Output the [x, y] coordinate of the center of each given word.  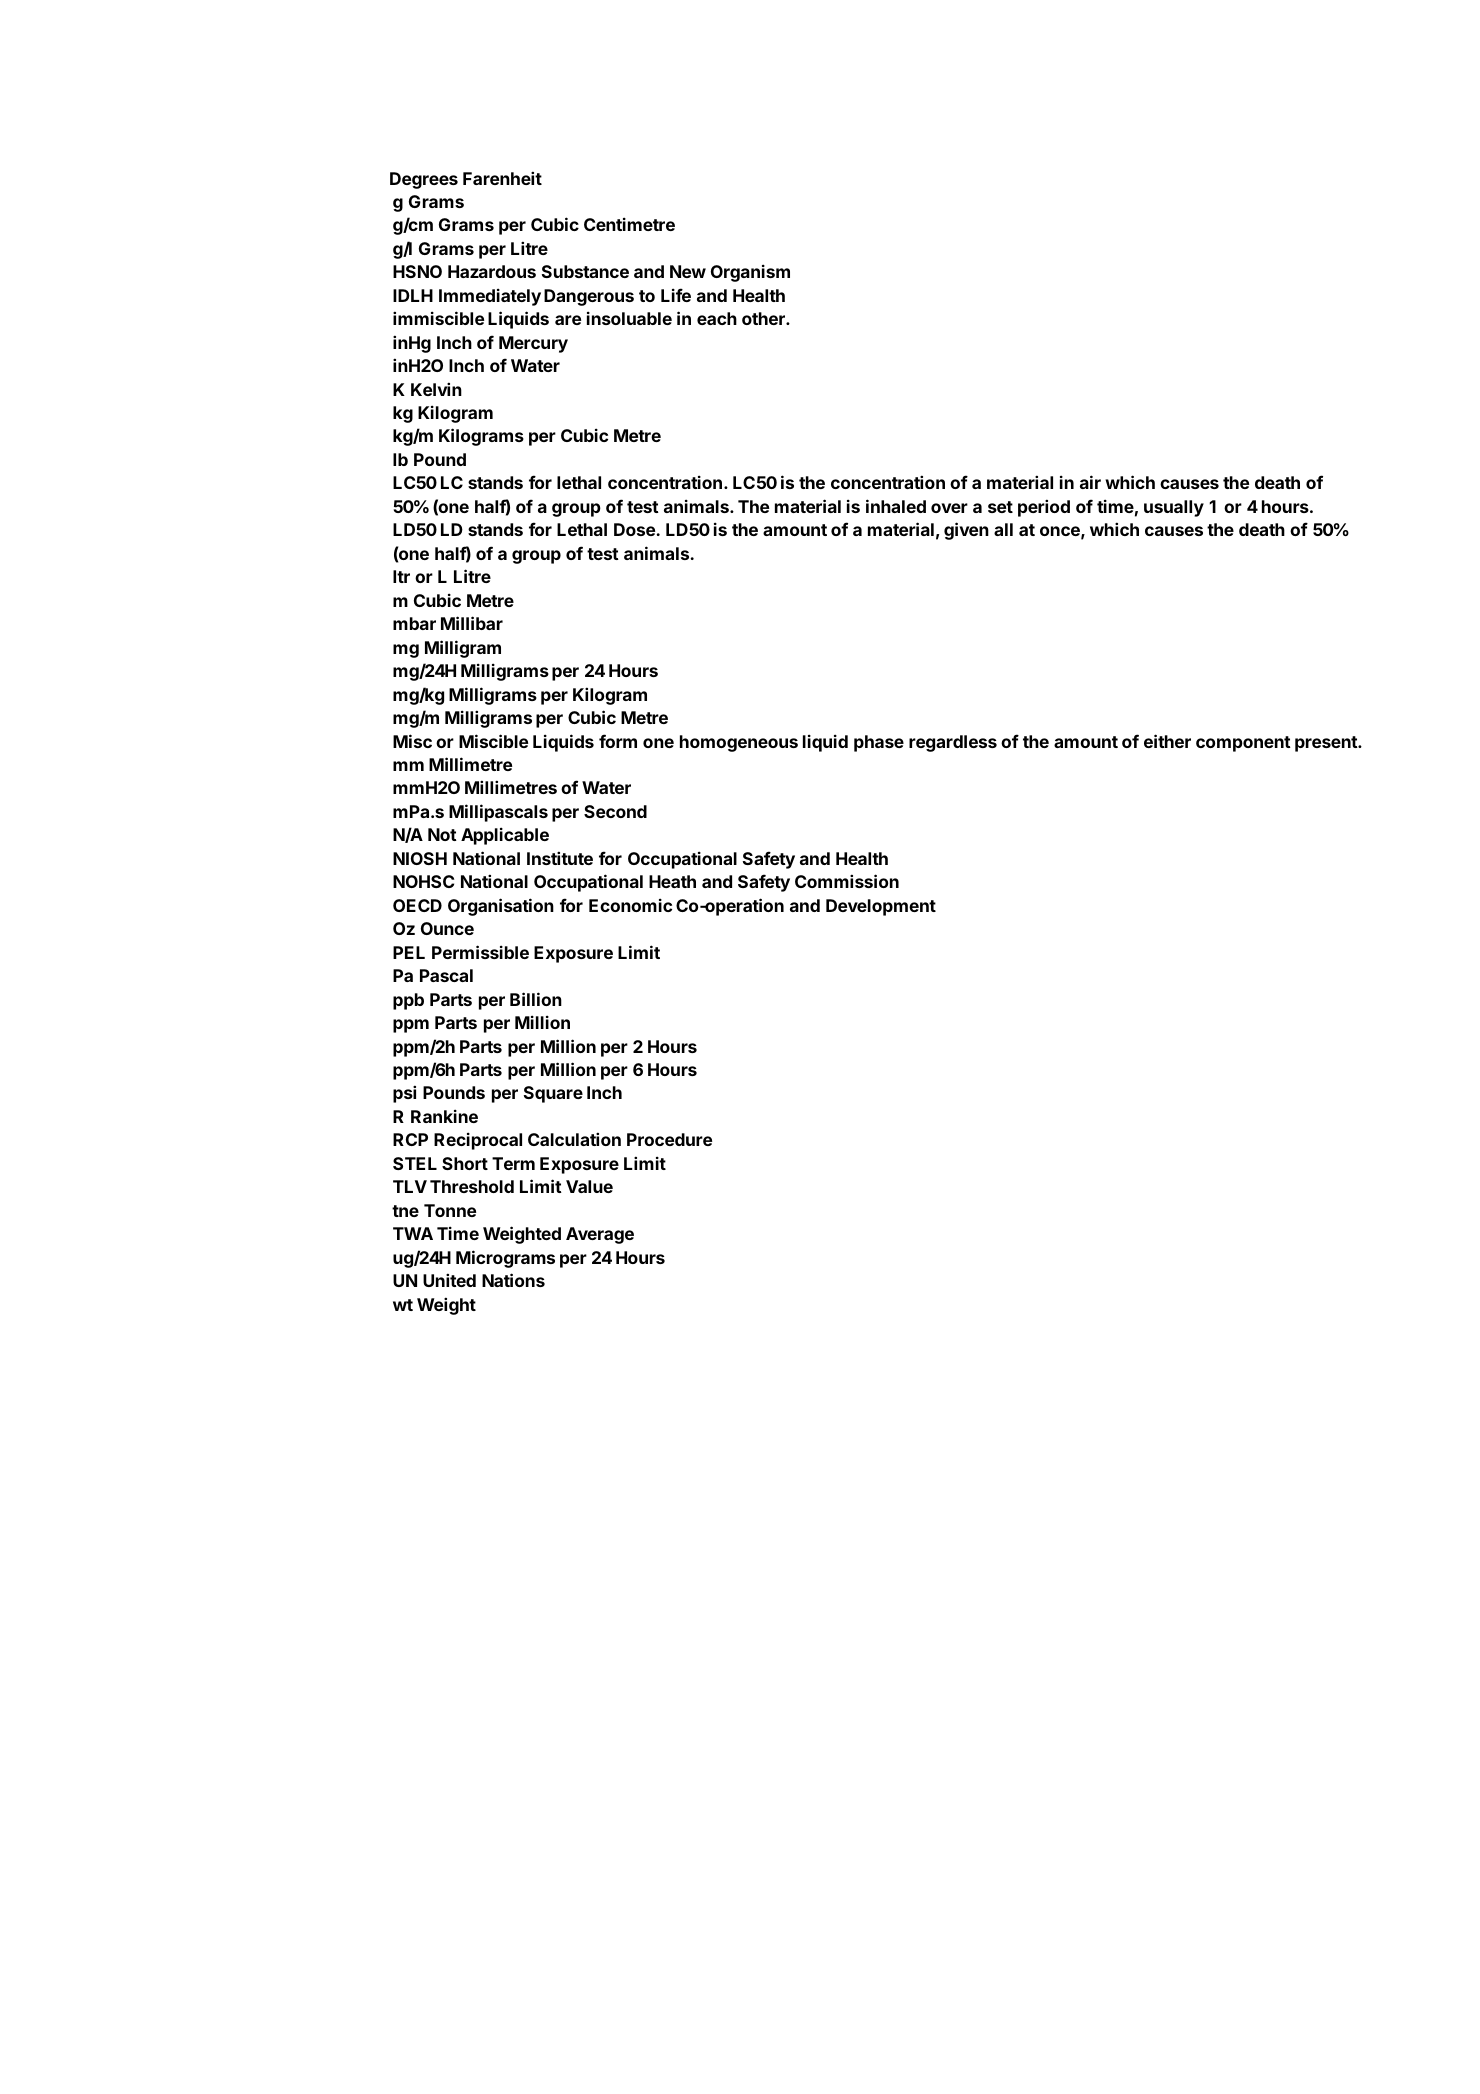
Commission [847, 881]
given [966, 531]
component [1243, 744]
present [1327, 744]
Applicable [505, 836]
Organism [750, 273]
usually [1174, 508]
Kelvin [436, 389]
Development [881, 907]
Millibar [472, 623]
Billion [536, 999]
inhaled [896, 506]
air [1090, 482]
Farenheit [502, 178]
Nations [513, 1280]
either [1167, 741]
